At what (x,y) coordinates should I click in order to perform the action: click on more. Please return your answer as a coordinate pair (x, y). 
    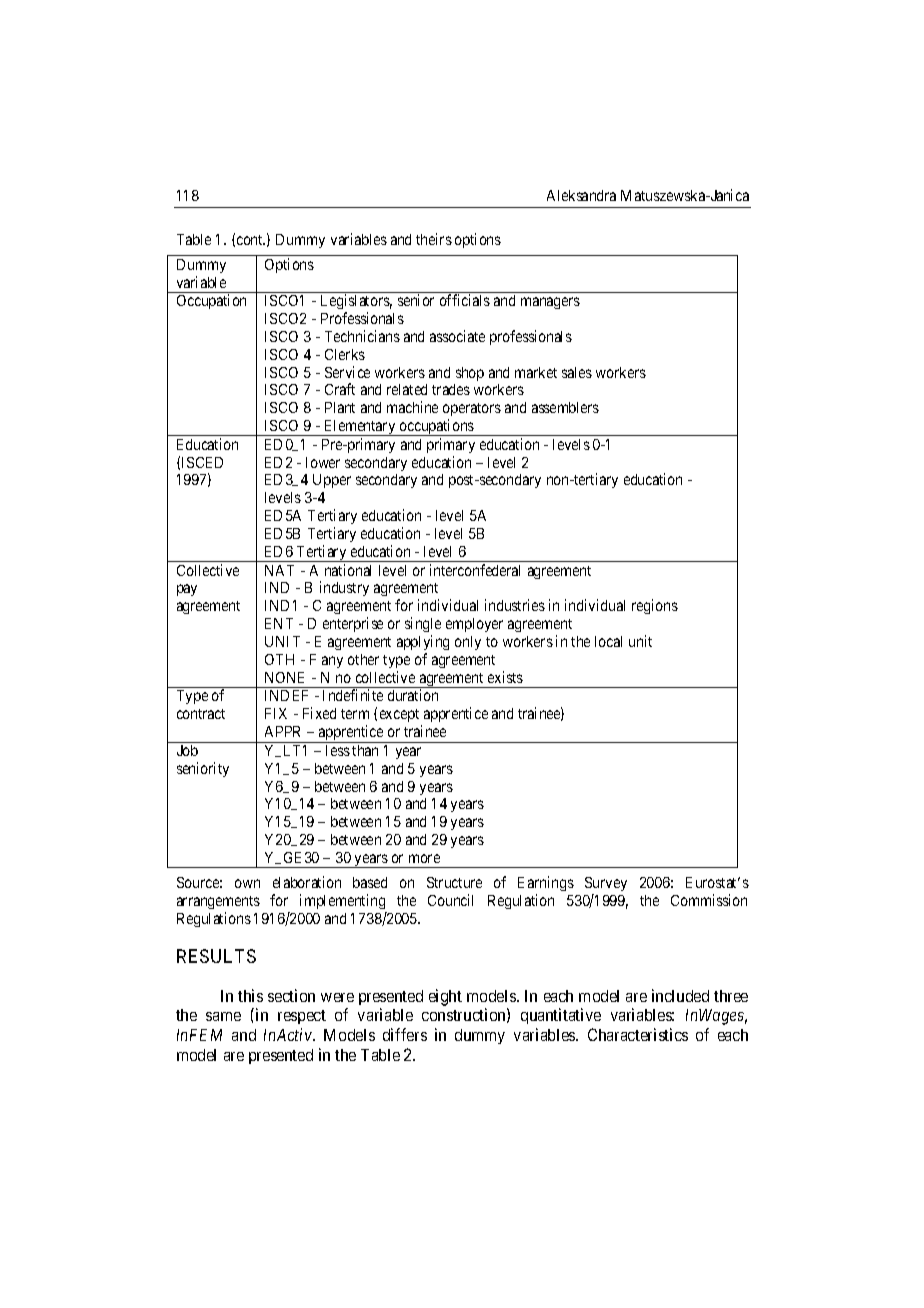
    Looking at the image, I should click on (424, 858).
